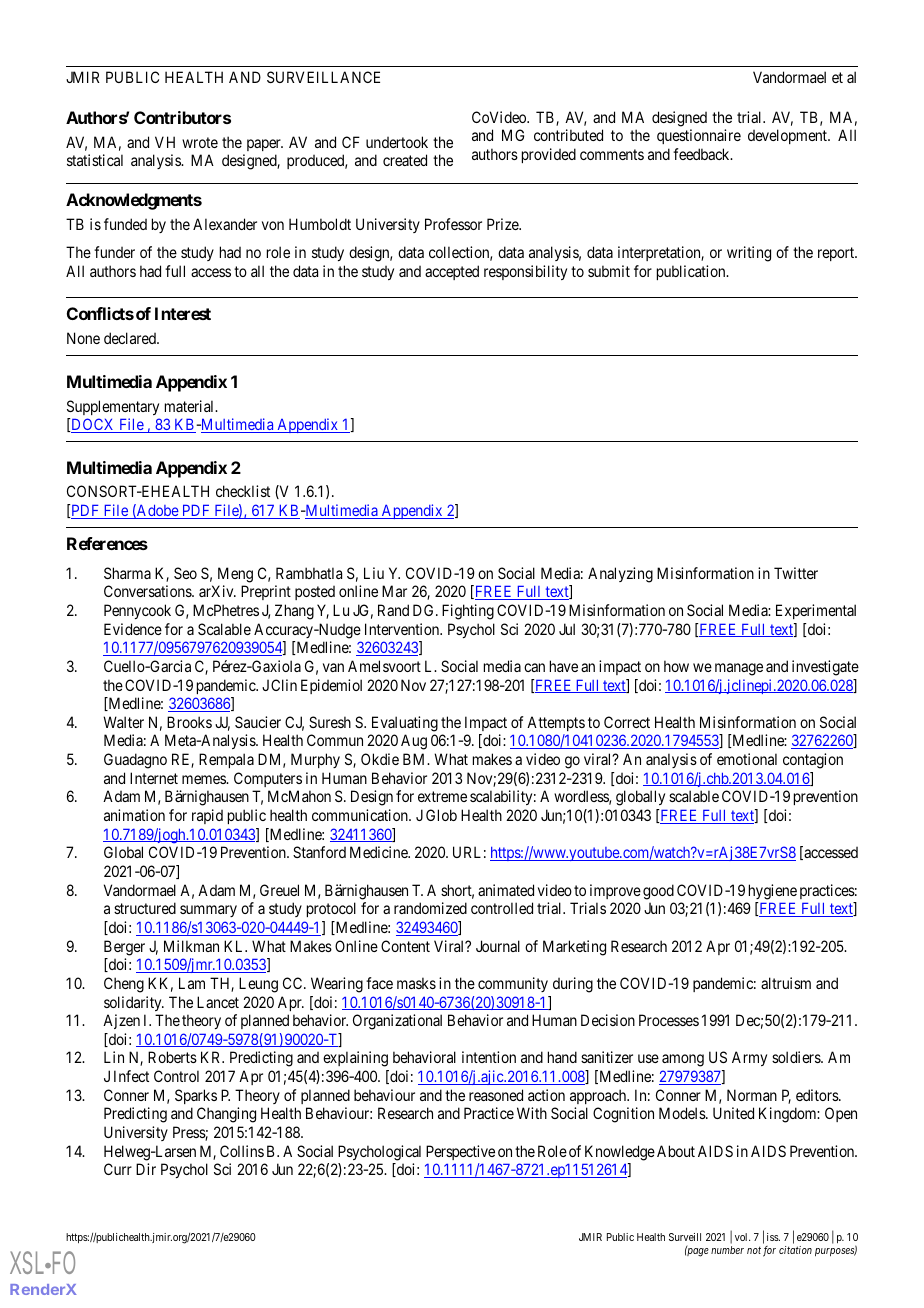 The height and width of the screenshot is (1308, 924). What do you see at coordinates (191, 406) in the screenshot?
I see `material` at bounding box center [191, 406].
